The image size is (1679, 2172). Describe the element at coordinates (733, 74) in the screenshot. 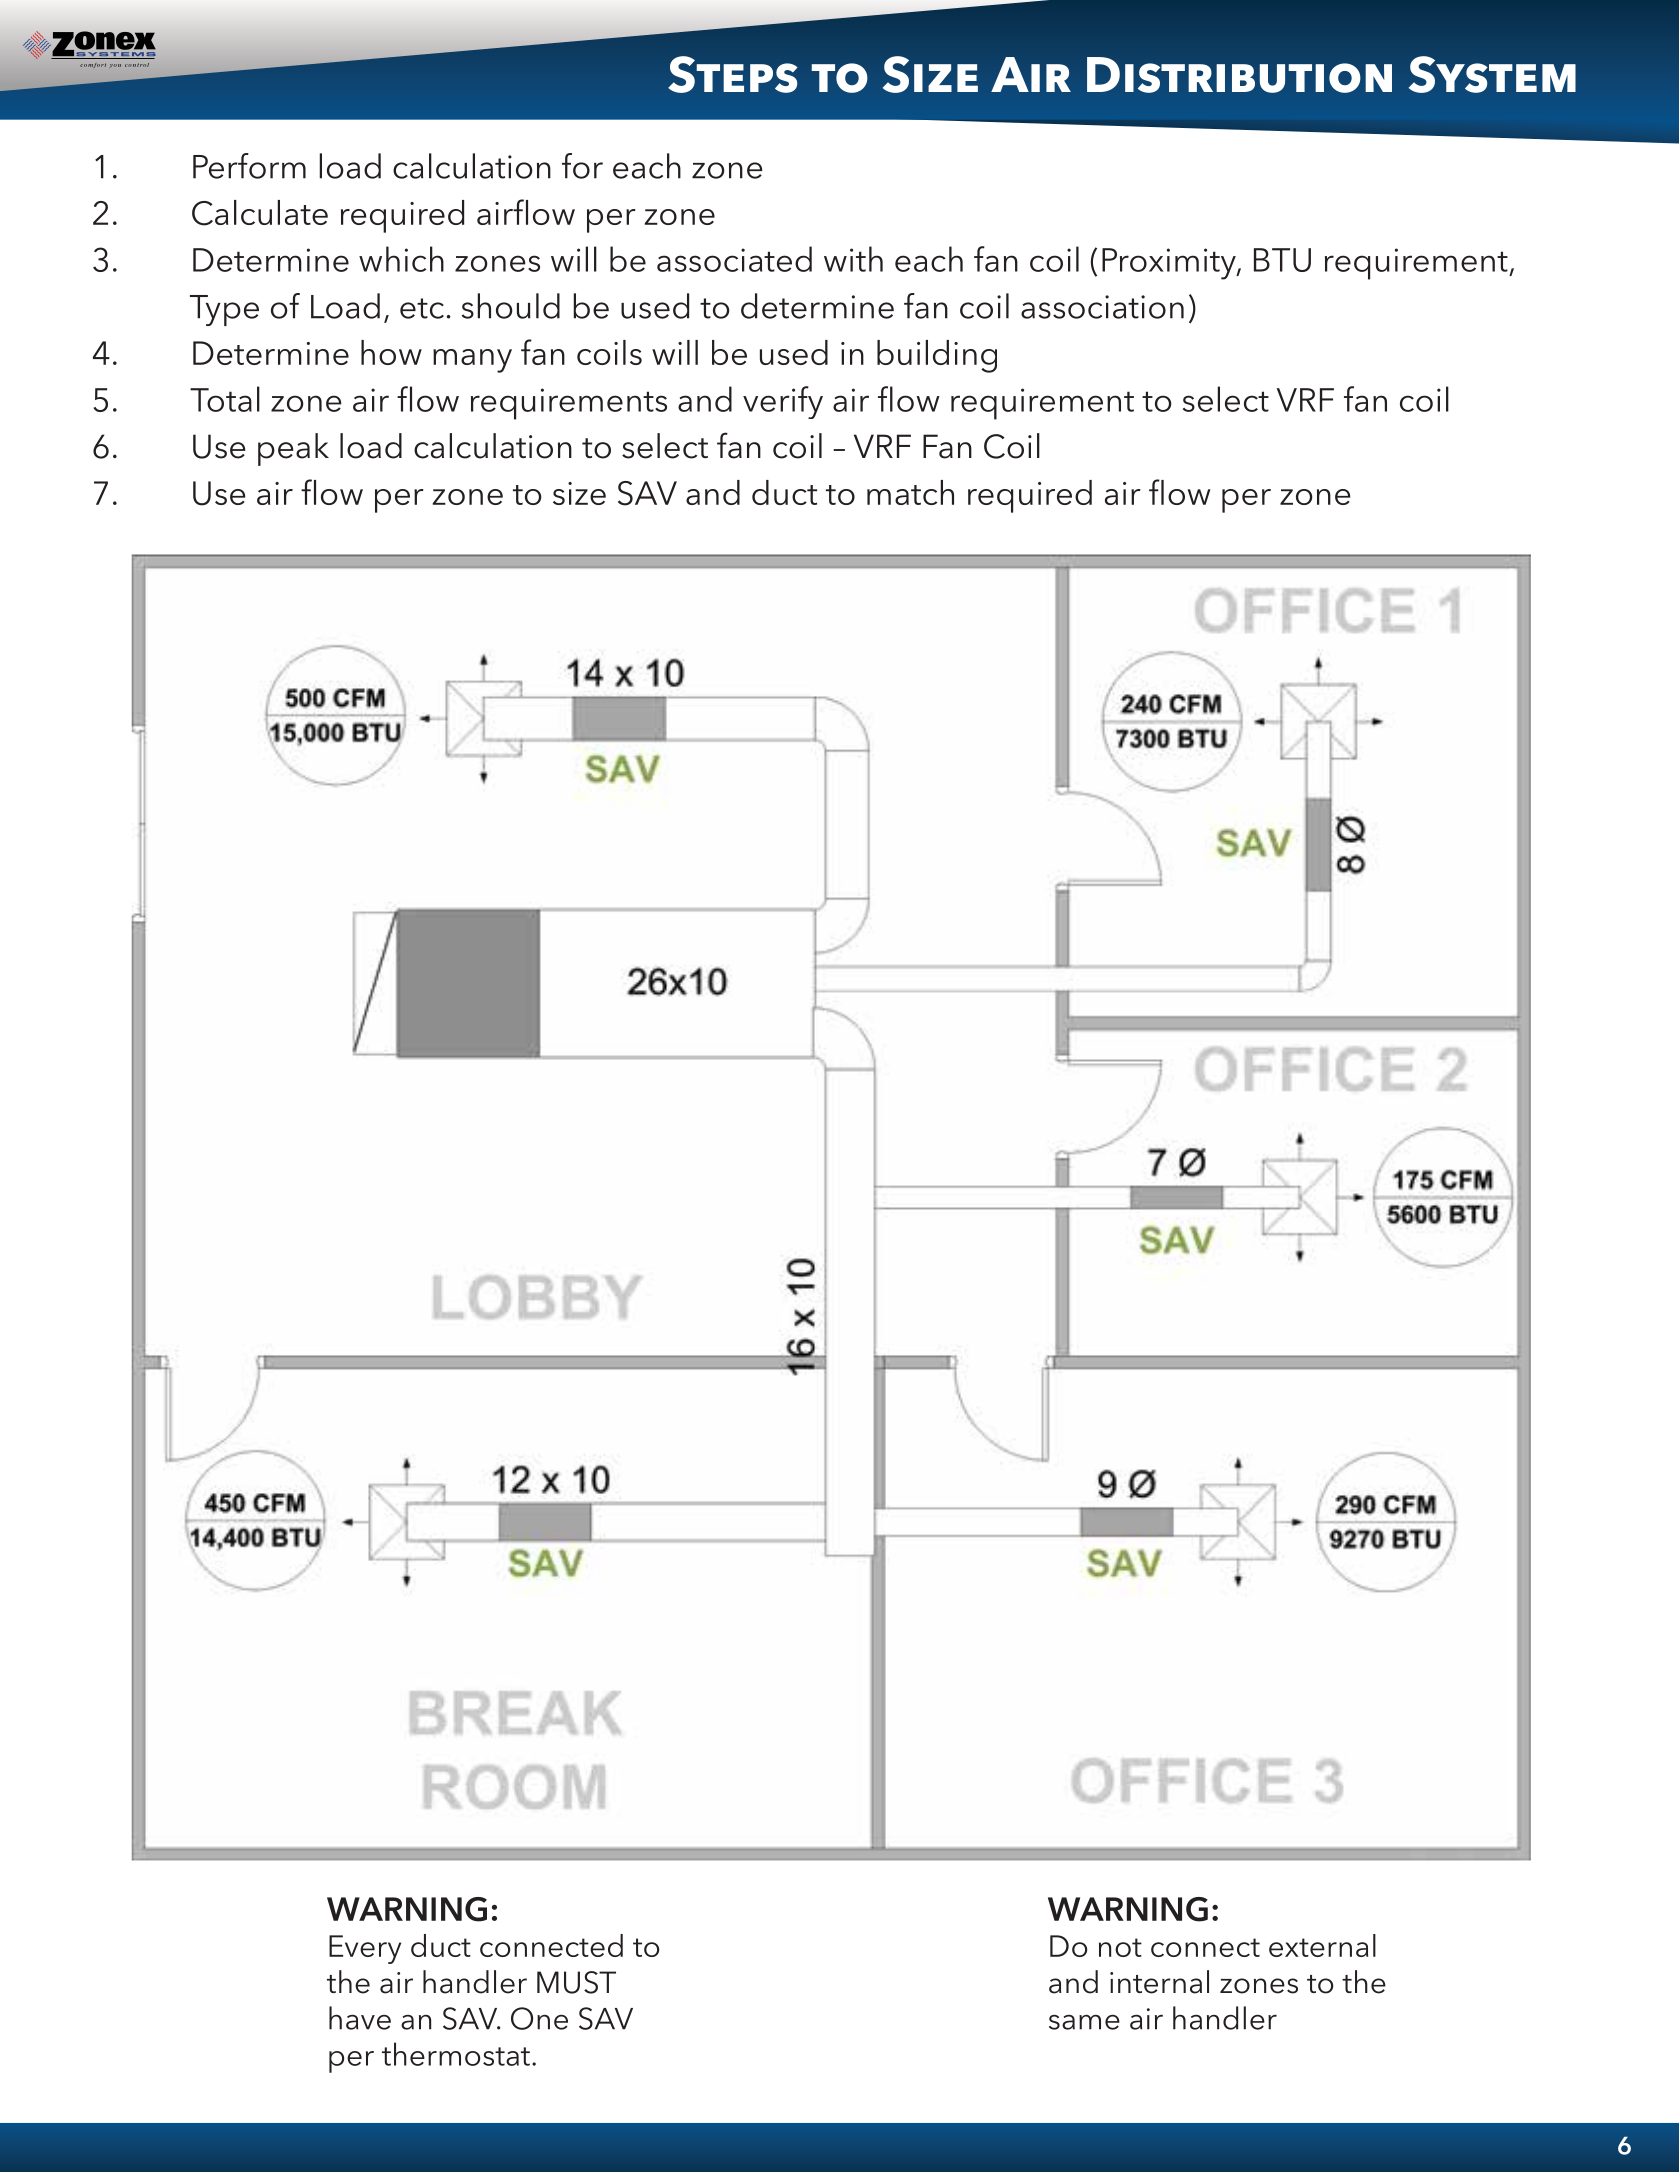

I see `STEPS` at that location.
